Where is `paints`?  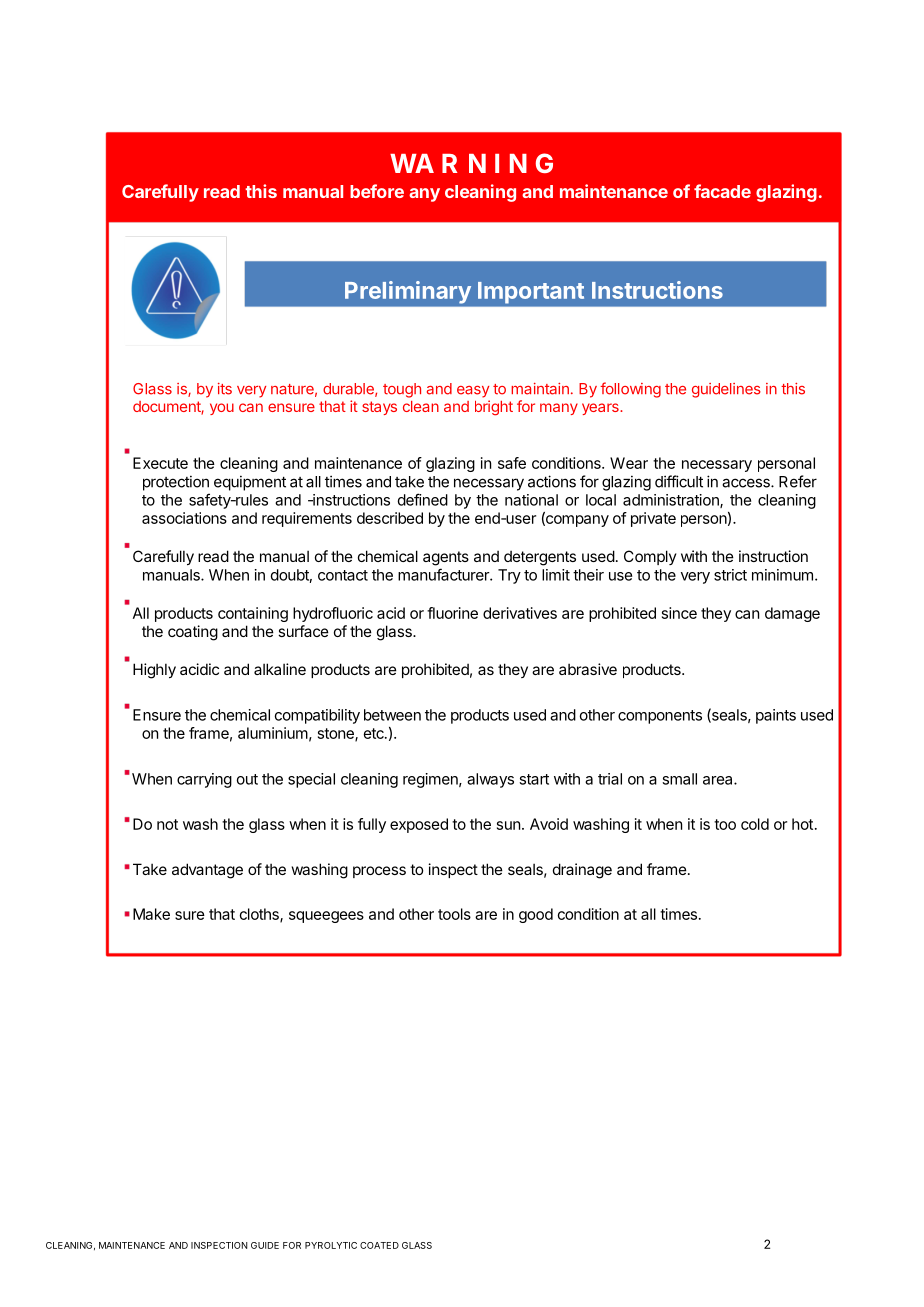
paints is located at coordinates (776, 716).
